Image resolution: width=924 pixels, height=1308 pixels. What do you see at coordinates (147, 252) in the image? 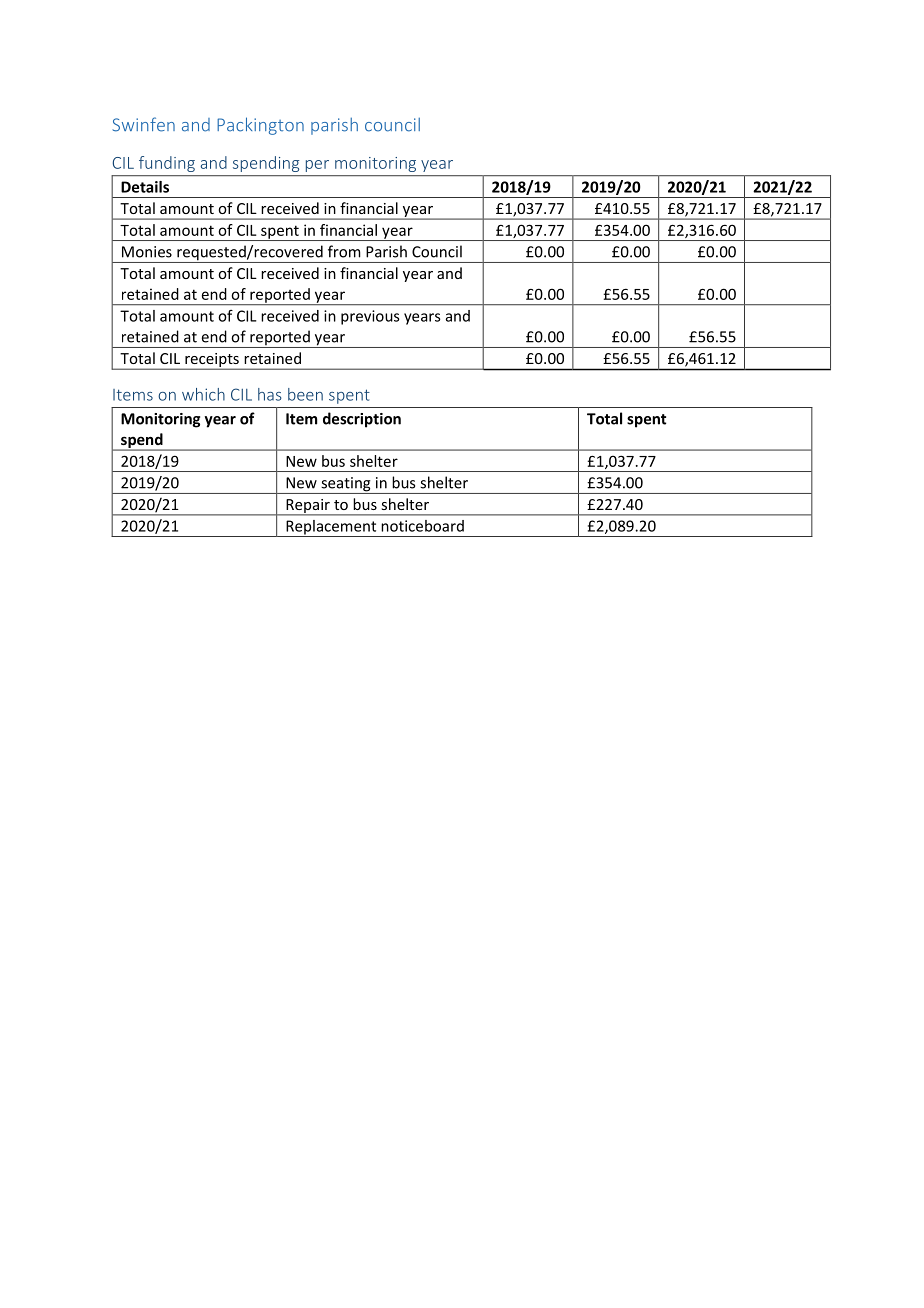
I see `Monies` at bounding box center [147, 252].
